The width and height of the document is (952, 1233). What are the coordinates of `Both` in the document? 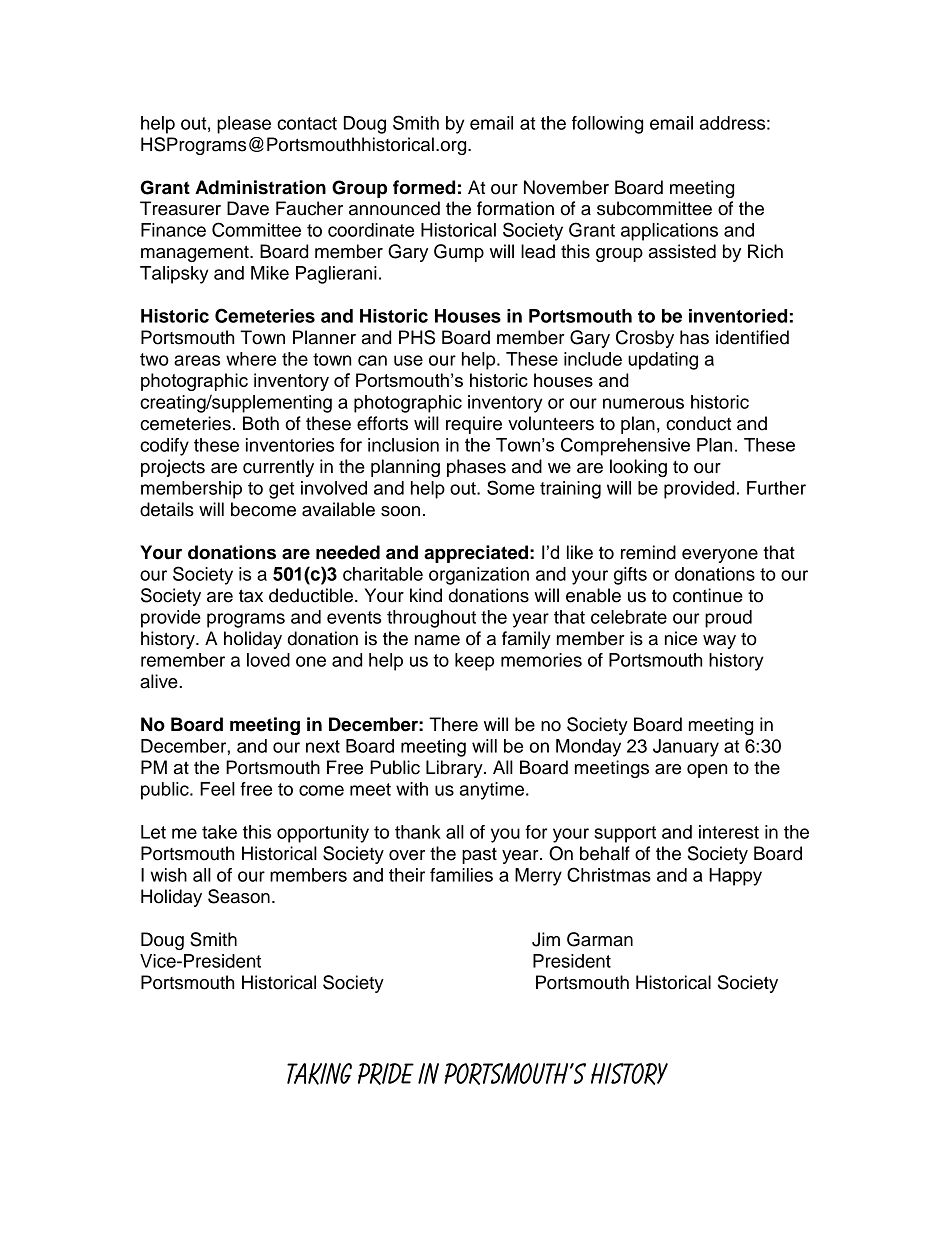 It's located at (261, 423).
